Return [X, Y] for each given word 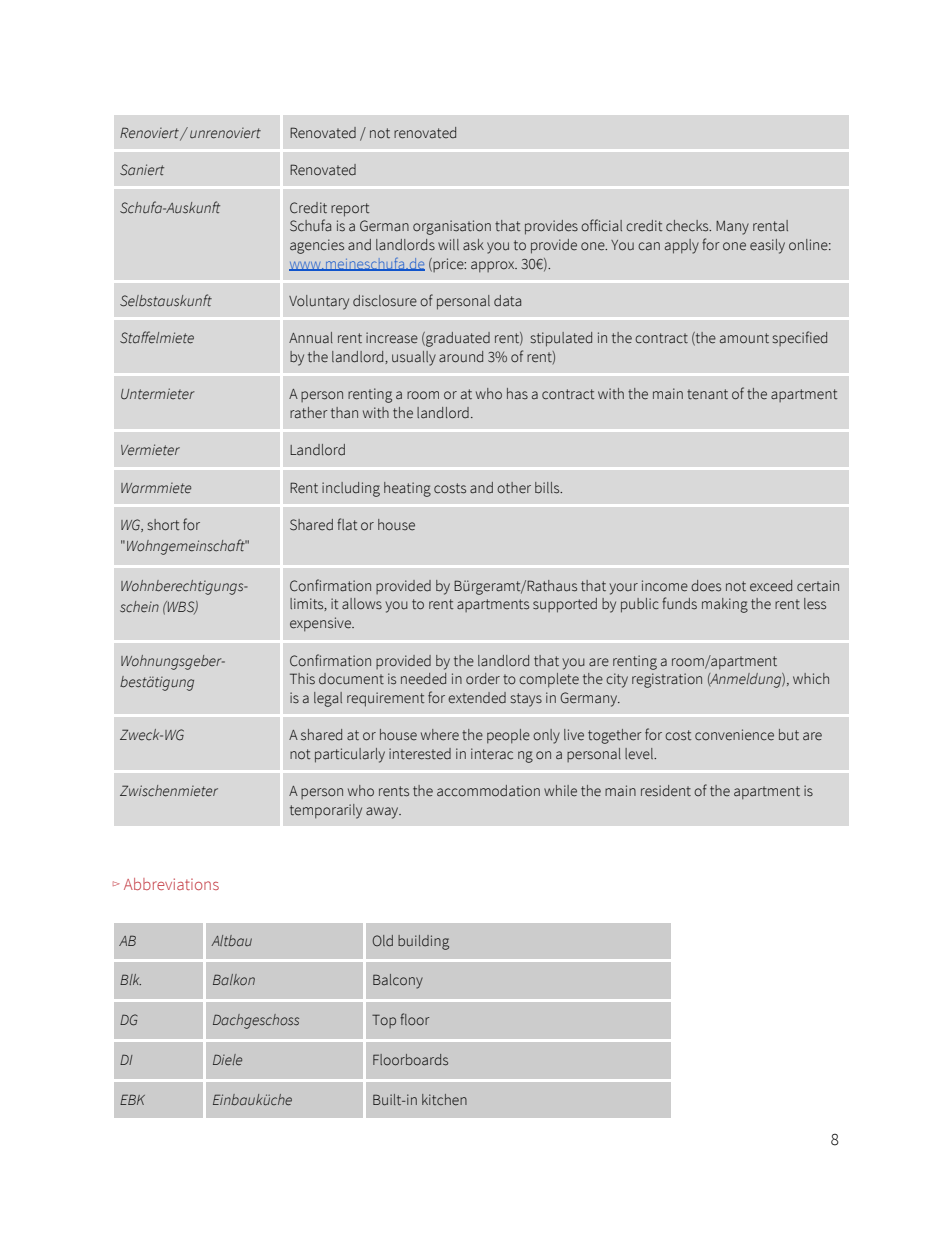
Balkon [234, 979]
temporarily [326, 811]
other [514, 487]
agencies [317, 246]
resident [666, 791]
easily [767, 246]
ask [473, 245]
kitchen [444, 1099]
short [163, 525]
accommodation [488, 791]
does [706, 586]
